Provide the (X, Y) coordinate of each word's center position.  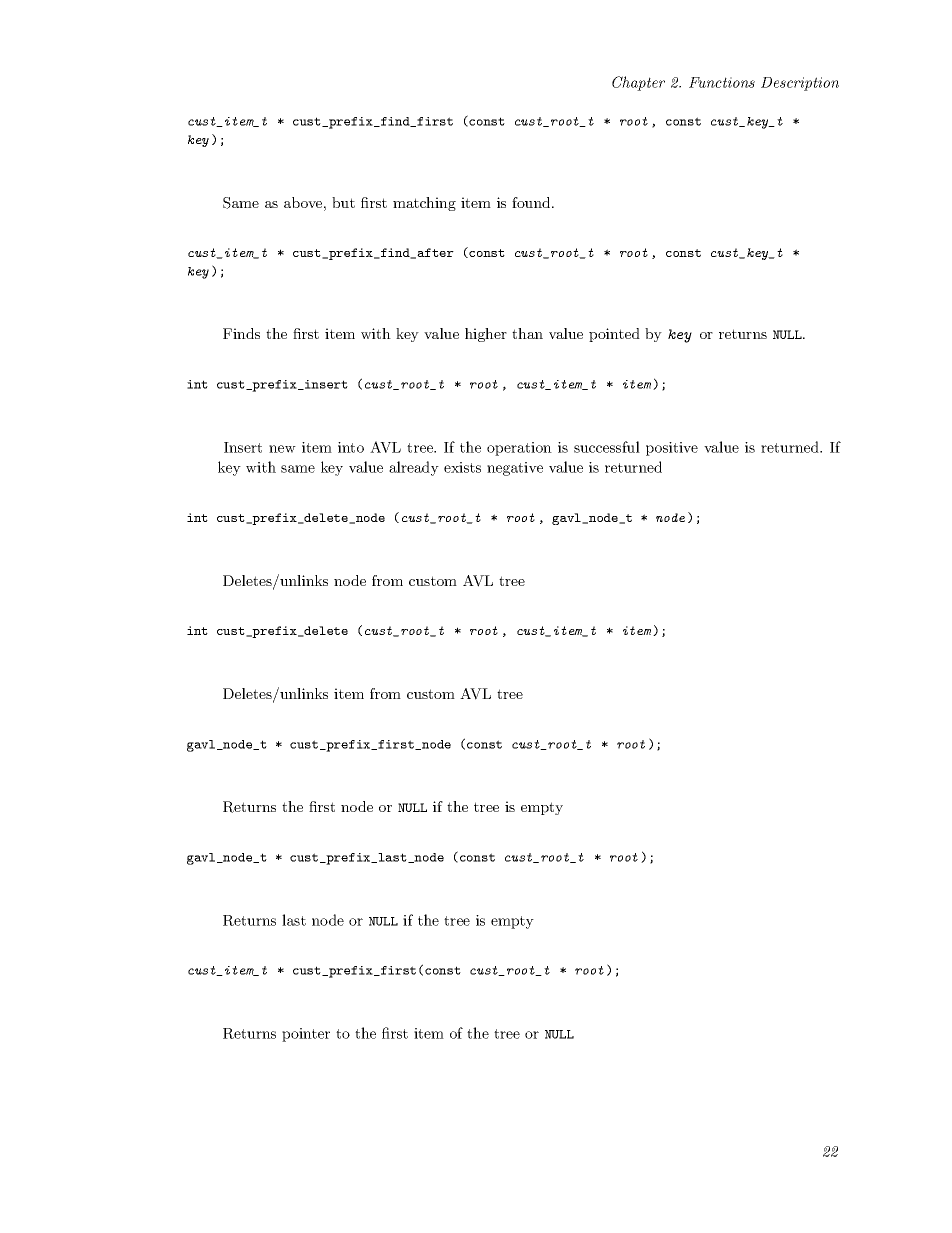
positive (672, 449)
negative (515, 469)
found (532, 202)
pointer (306, 1035)
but (343, 202)
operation (519, 449)
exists (462, 467)
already (414, 468)
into (351, 447)
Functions (722, 82)
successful (607, 447)
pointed (614, 335)
